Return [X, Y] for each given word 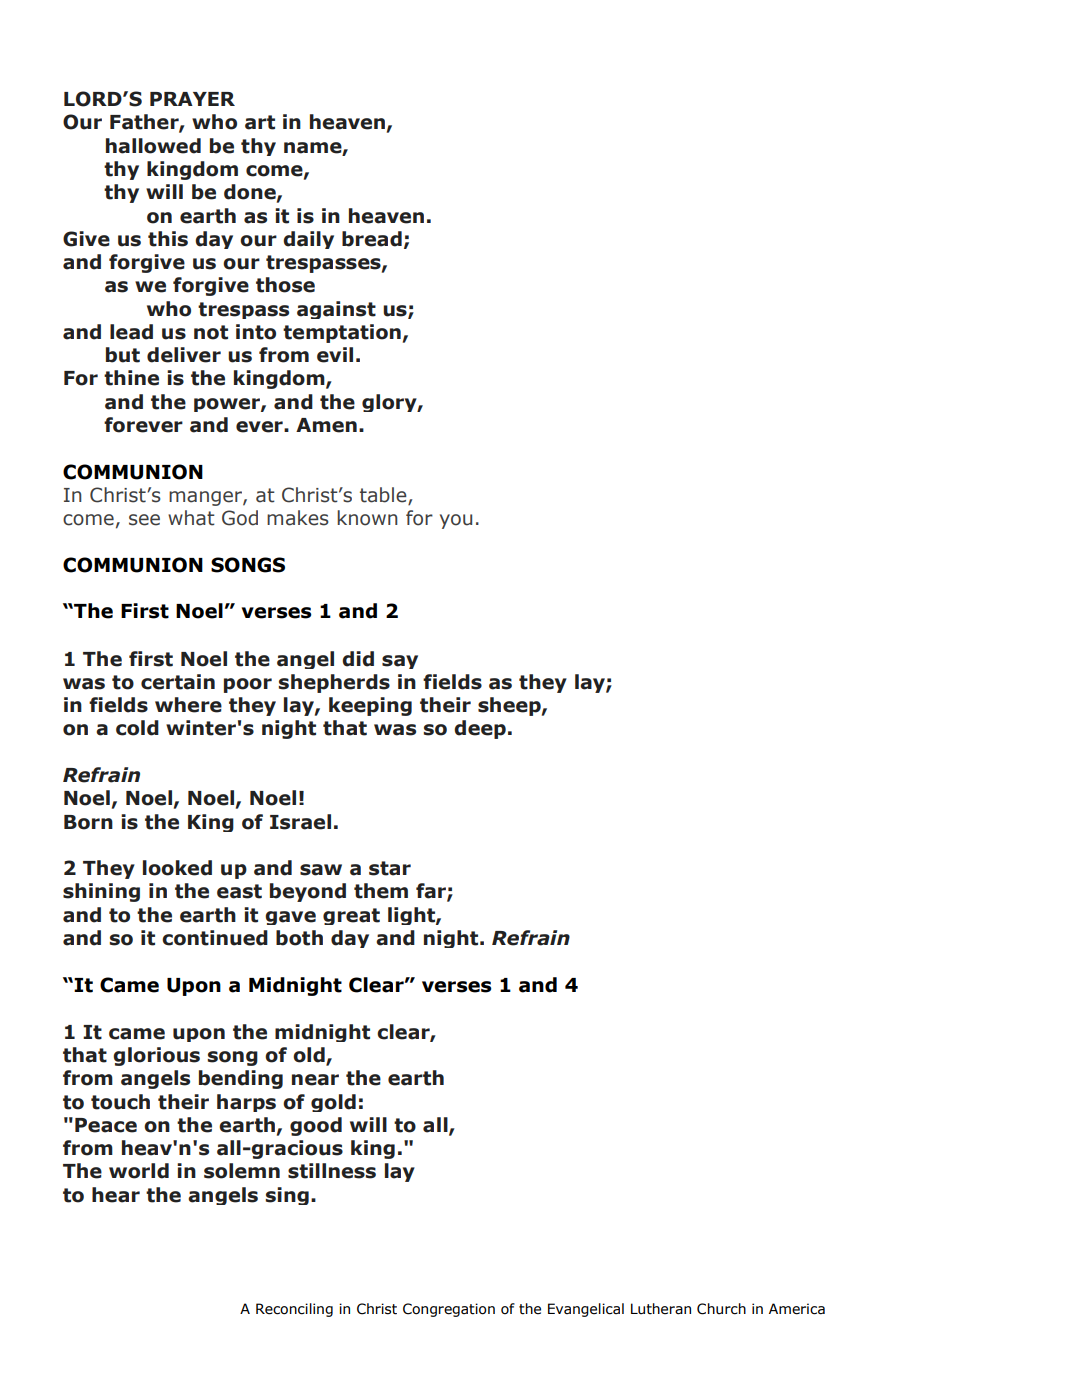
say [400, 662]
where [188, 705]
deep [480, 729]
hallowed [153, 146]
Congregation [449, 1310]
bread [372, 239]
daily [308, 240]
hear [116, 1195]
